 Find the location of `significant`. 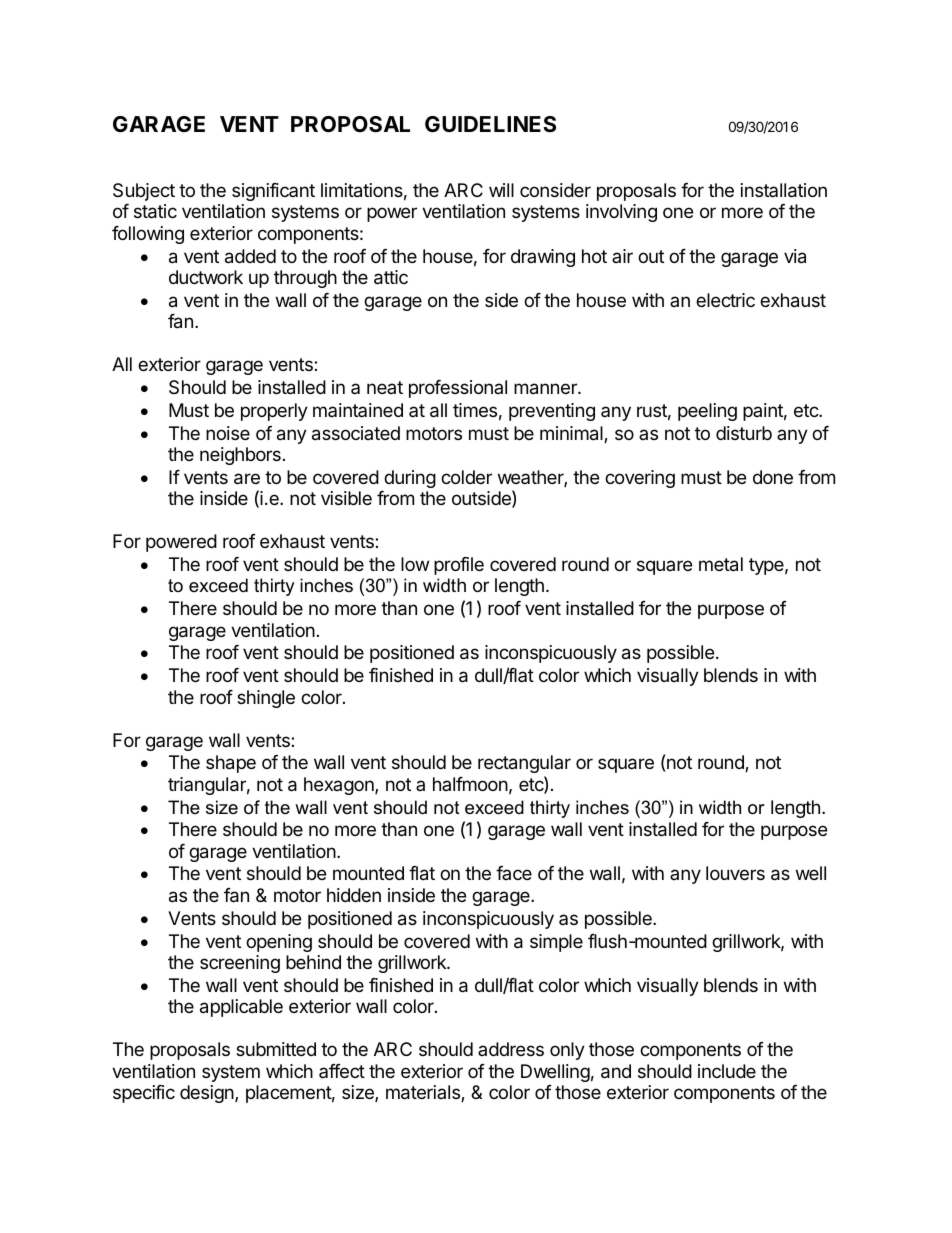

significant is located at coordinates (273, 192).
